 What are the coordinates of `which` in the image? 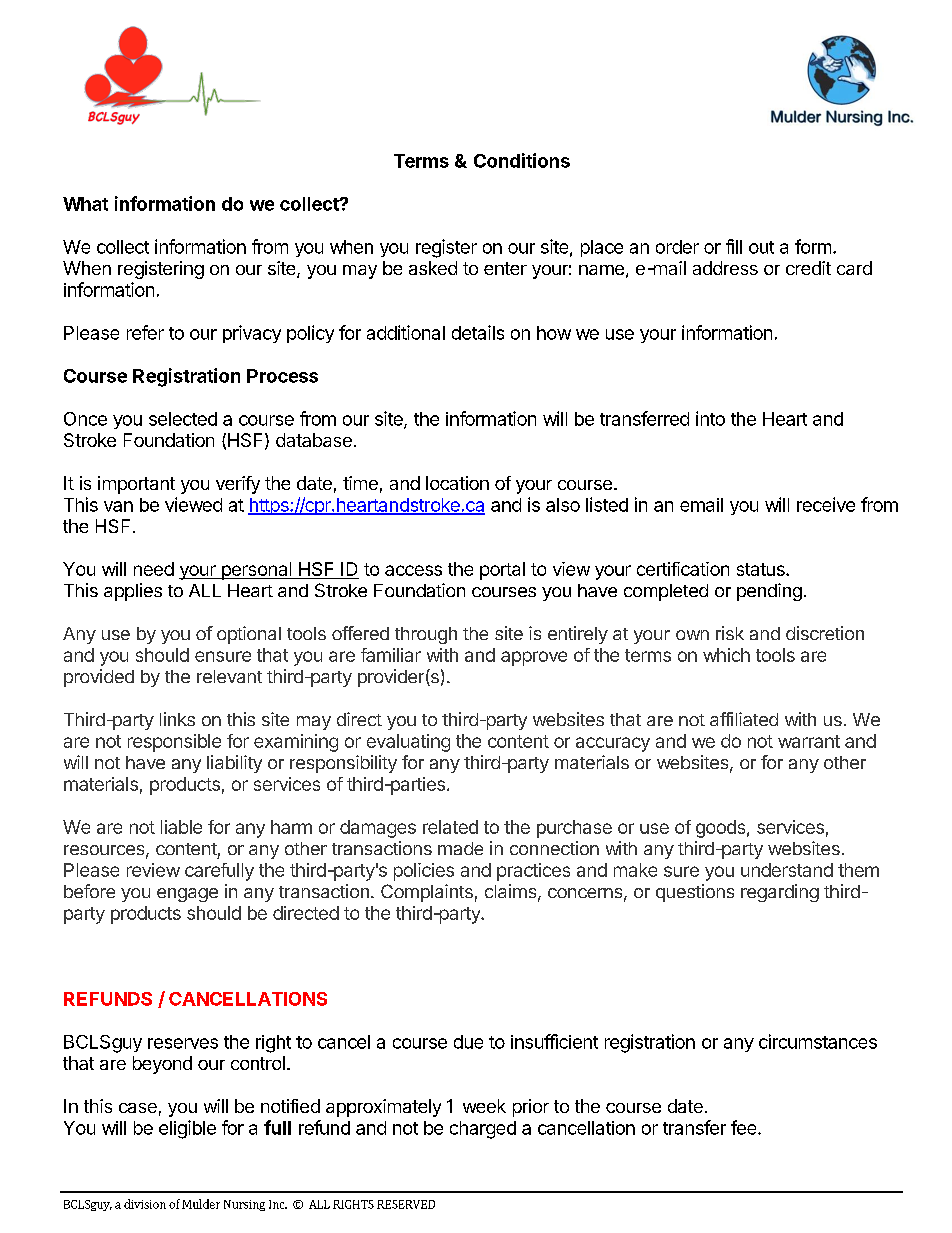 It's located at (726, 655).
